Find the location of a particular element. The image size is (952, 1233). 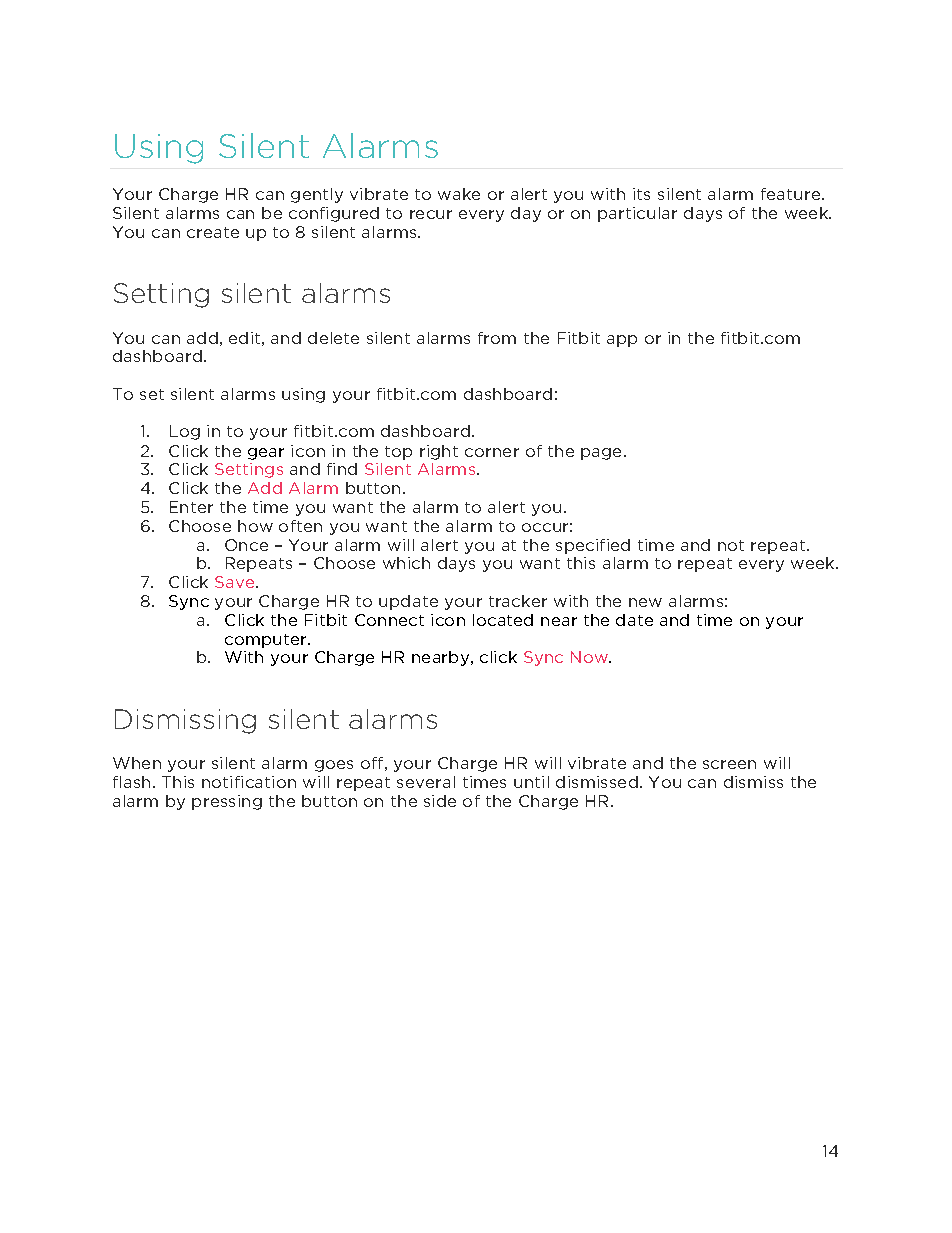

recur is located at coordinates (431, 214).
